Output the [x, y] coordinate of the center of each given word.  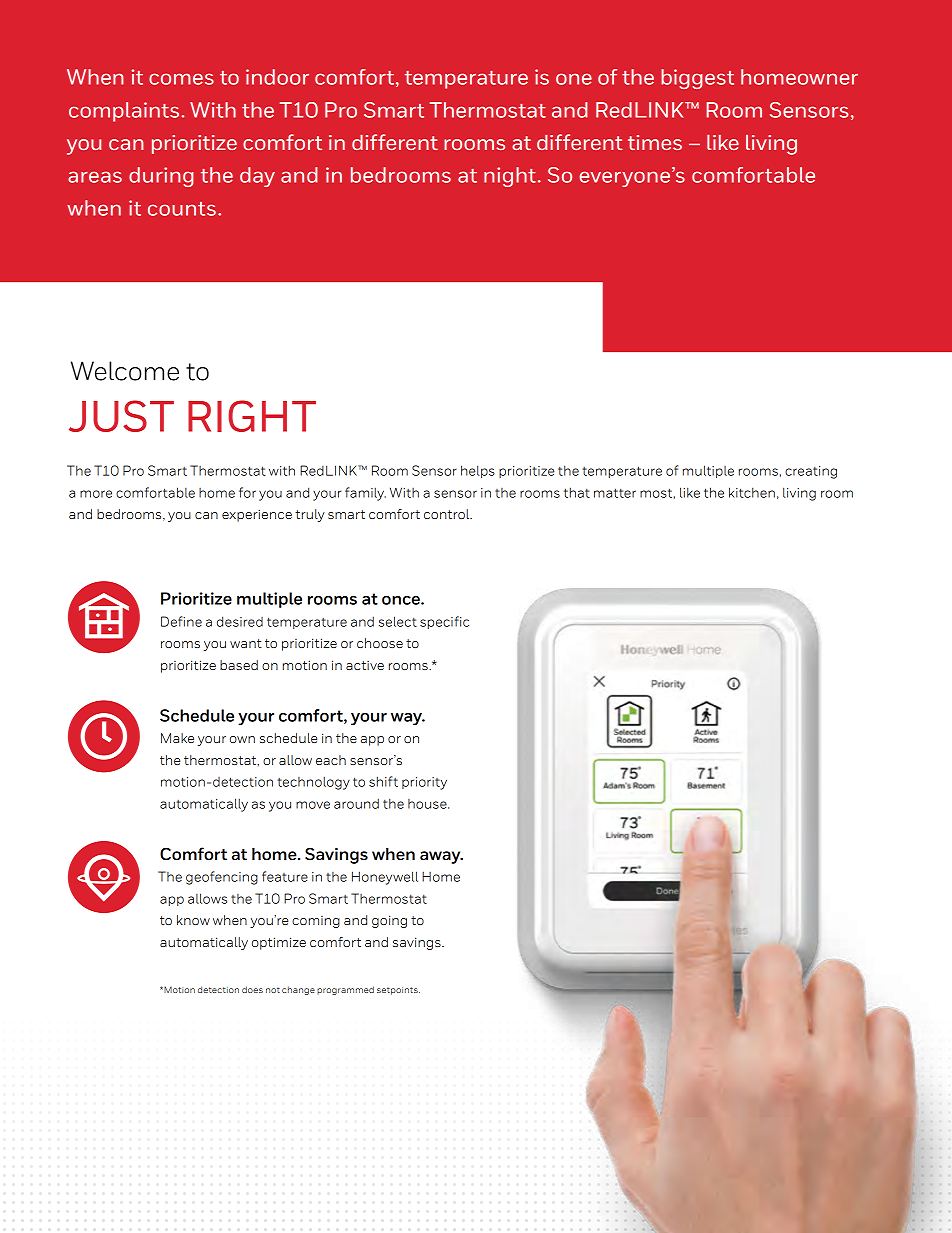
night [510, 177]
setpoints [398, 991]
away [441, 857]
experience [257, 515]
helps [478, 471]
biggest [697, 79]
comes [181, 79]
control [448, 514]
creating [811, 472]
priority [424, 783]
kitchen [752, 492]
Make [177, 738]
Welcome [125, 371]
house [428, 804]
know [193, 920]
